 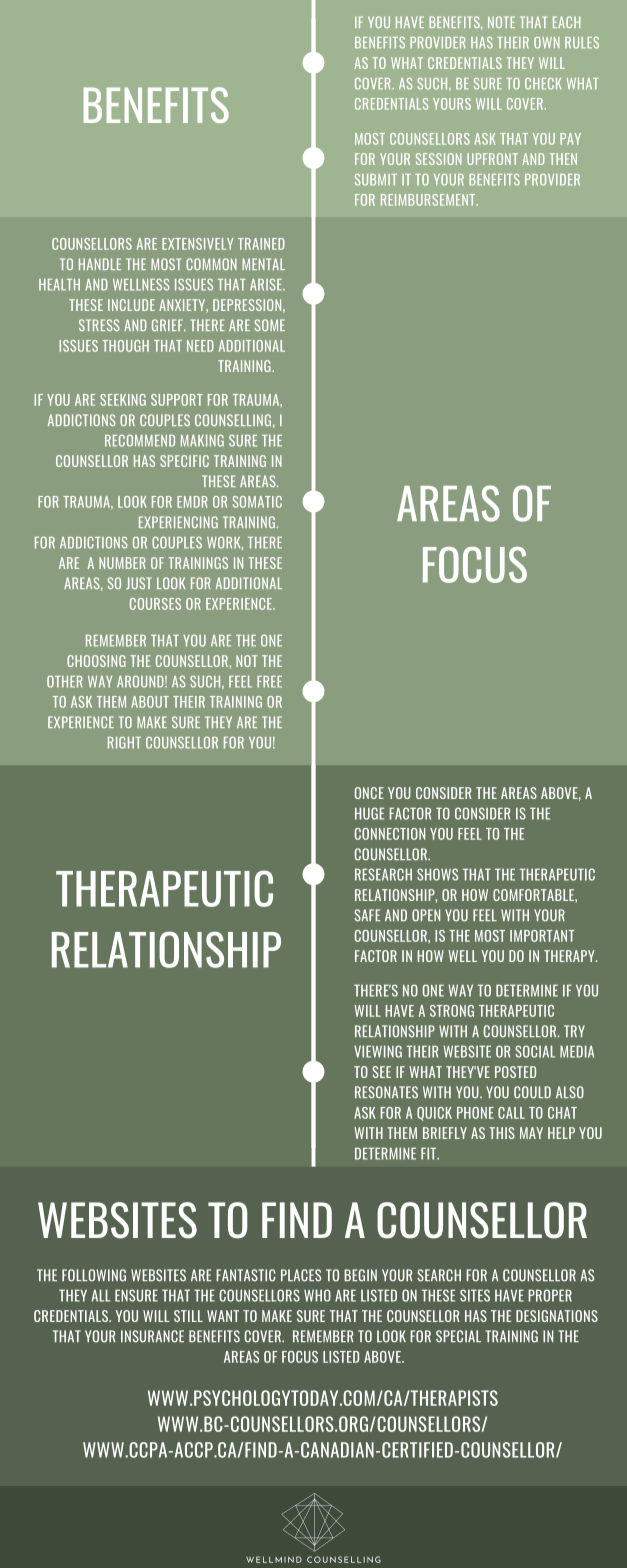 I want to click on REIMBURSEMENT, so click(x=429, y=200).
